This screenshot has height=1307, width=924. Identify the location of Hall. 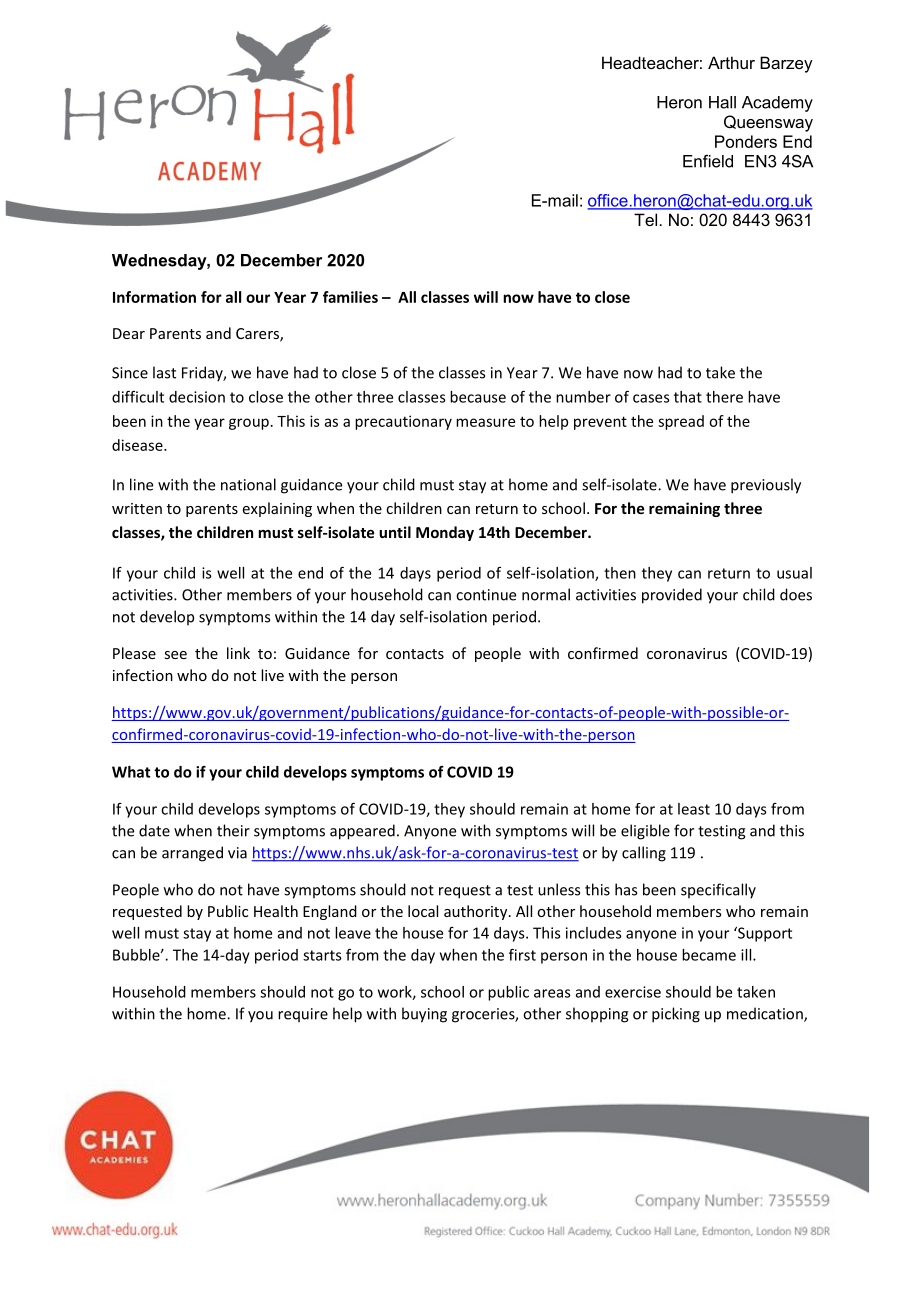
(722, 102).
